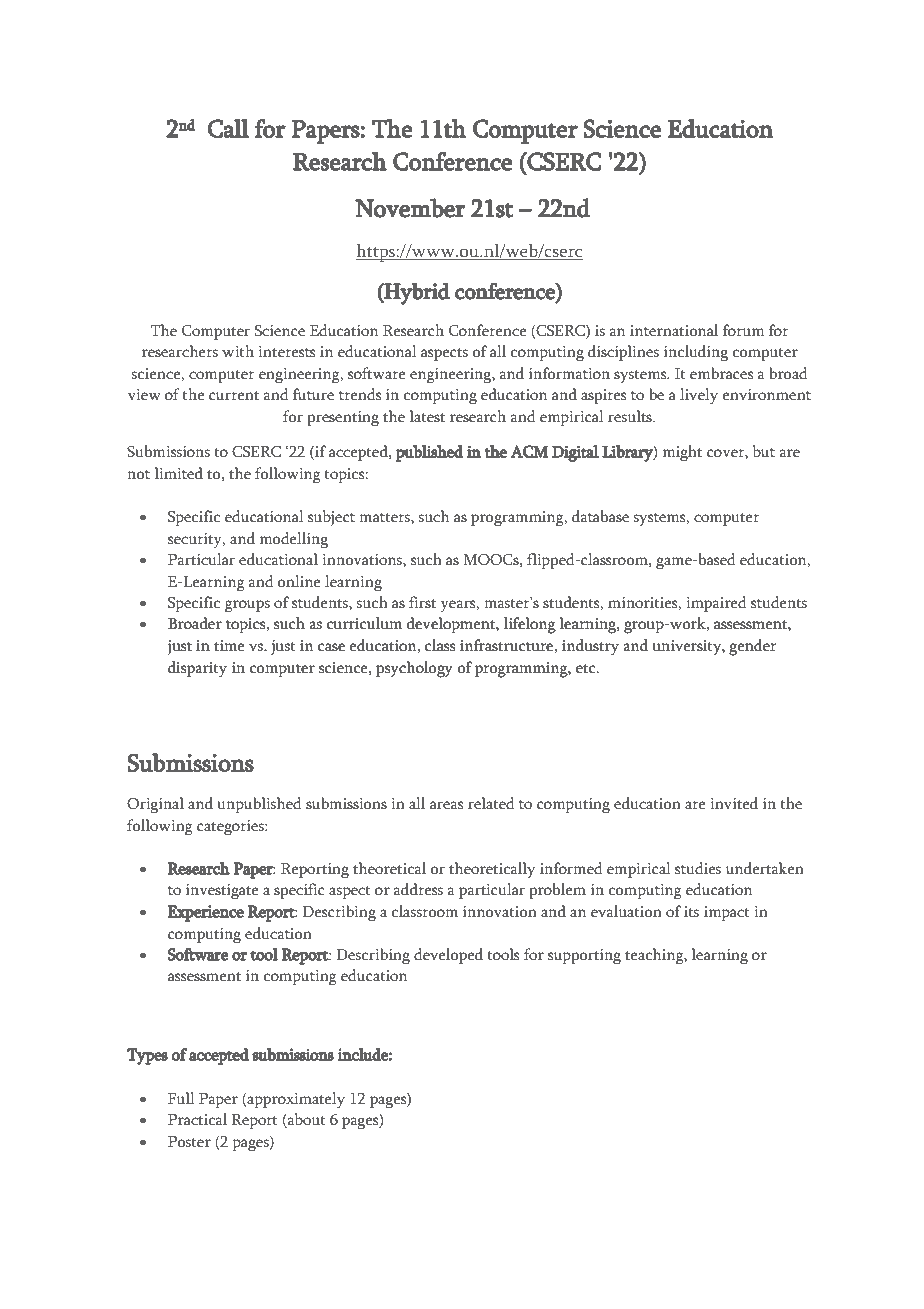 Image resolution: width=924 pixels, height=1309 pixels. What do you see at coordinates (448, 956) in the screenshot?
I see `developed` at bounding box center [448, 956].
